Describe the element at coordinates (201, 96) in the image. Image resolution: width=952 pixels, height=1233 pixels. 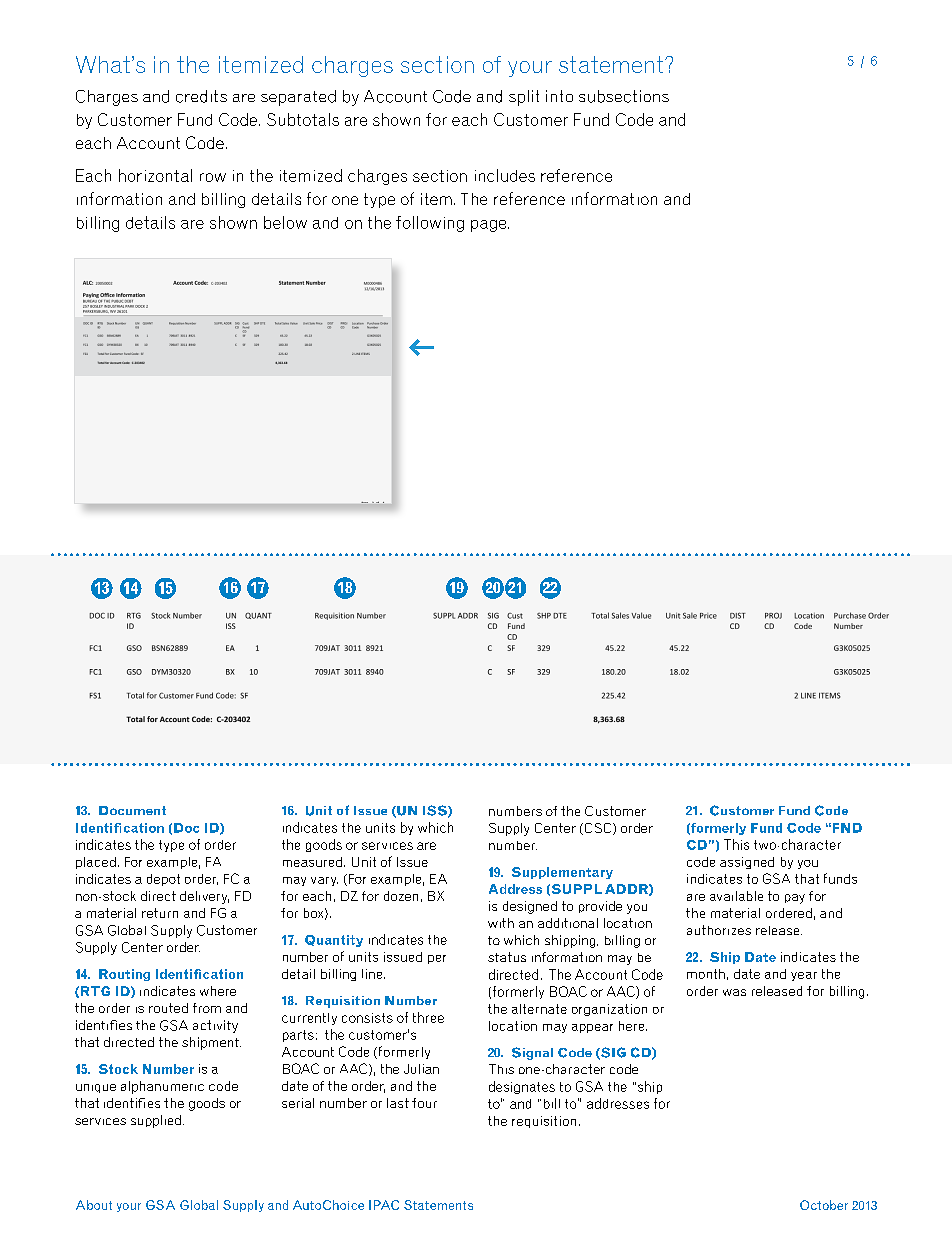
I see `credits` at that location.
